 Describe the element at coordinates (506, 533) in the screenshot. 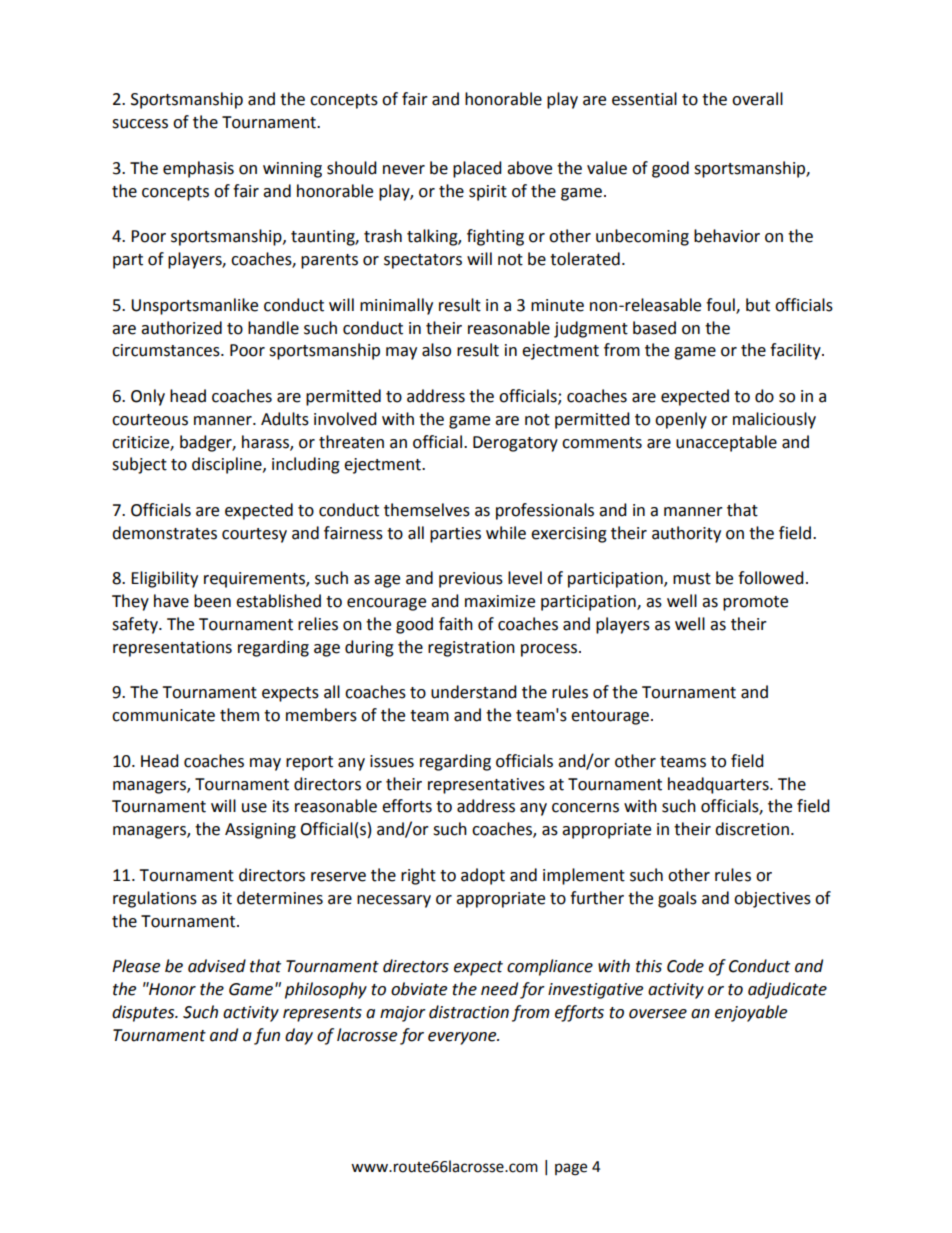

I see `while` at that location.
